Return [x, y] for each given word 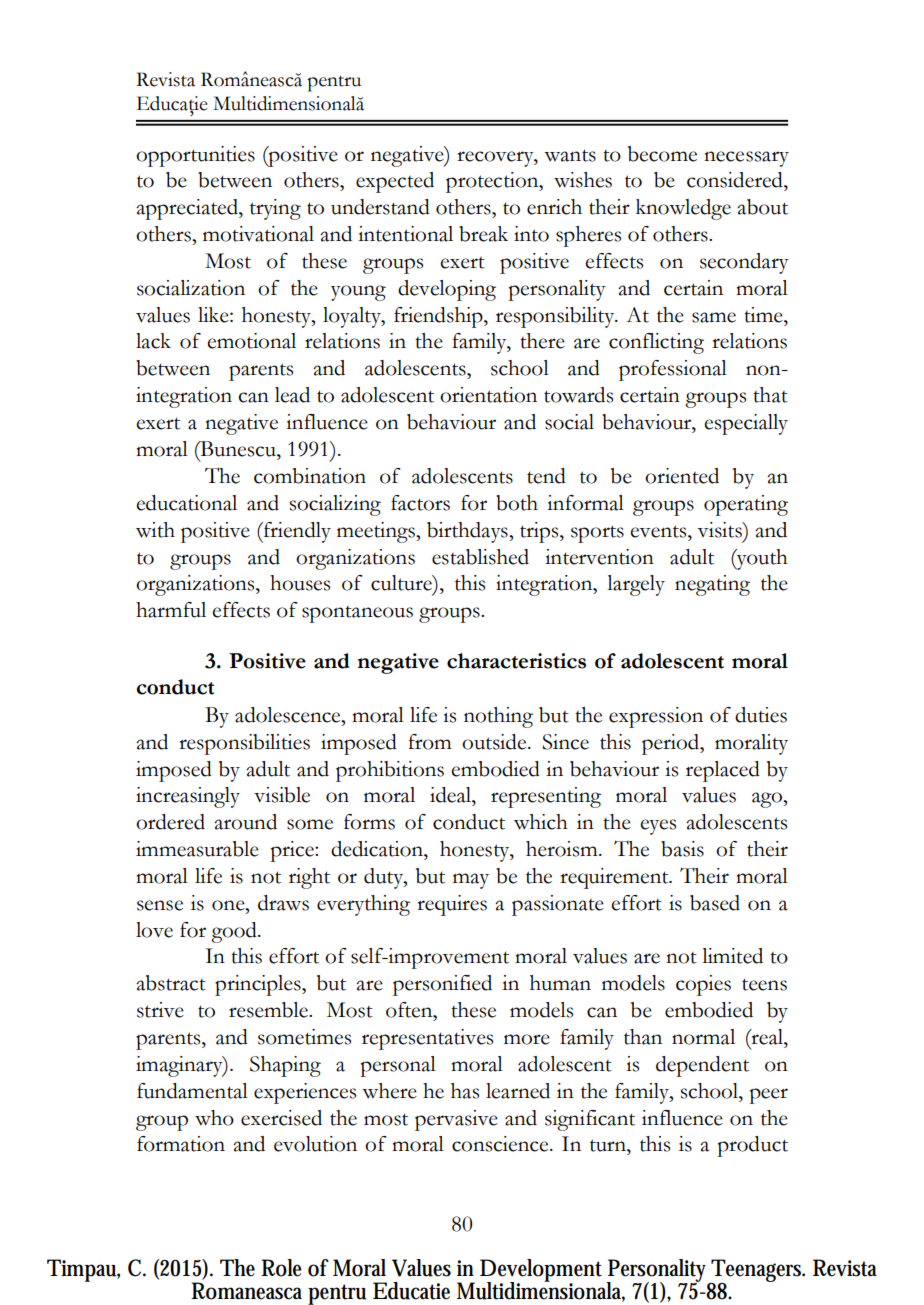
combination [310, 476]
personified [442, 985]
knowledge [683, 209]
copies [703, 985]
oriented [682, 476]
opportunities [195, 156]
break [483, 234]
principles [259, 985]
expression [656, 717]
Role [281, 1268]
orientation [488, 395]
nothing [498, 717]
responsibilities [244, 744]
